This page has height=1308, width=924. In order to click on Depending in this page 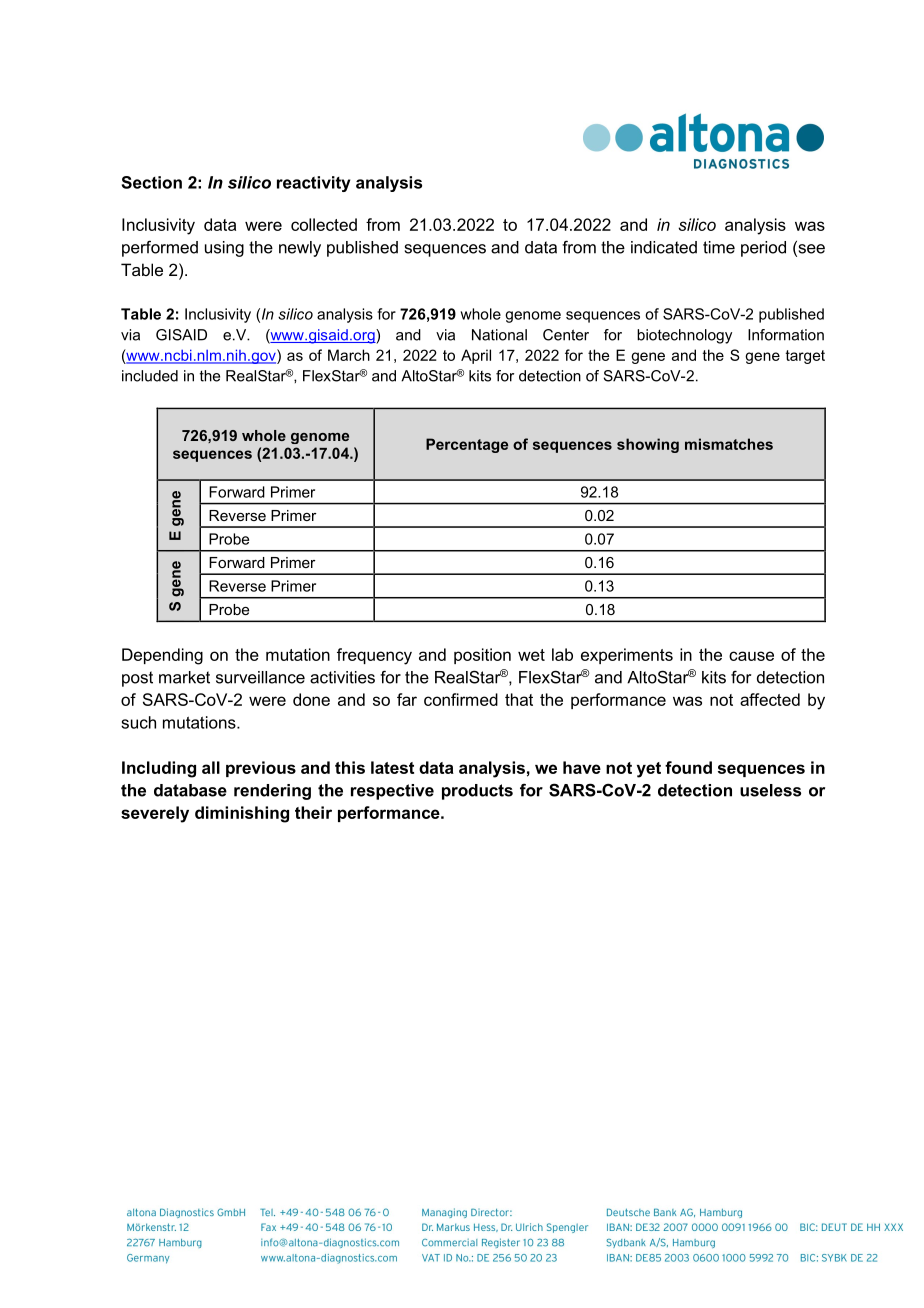, I will do `click(162, 656)`.
